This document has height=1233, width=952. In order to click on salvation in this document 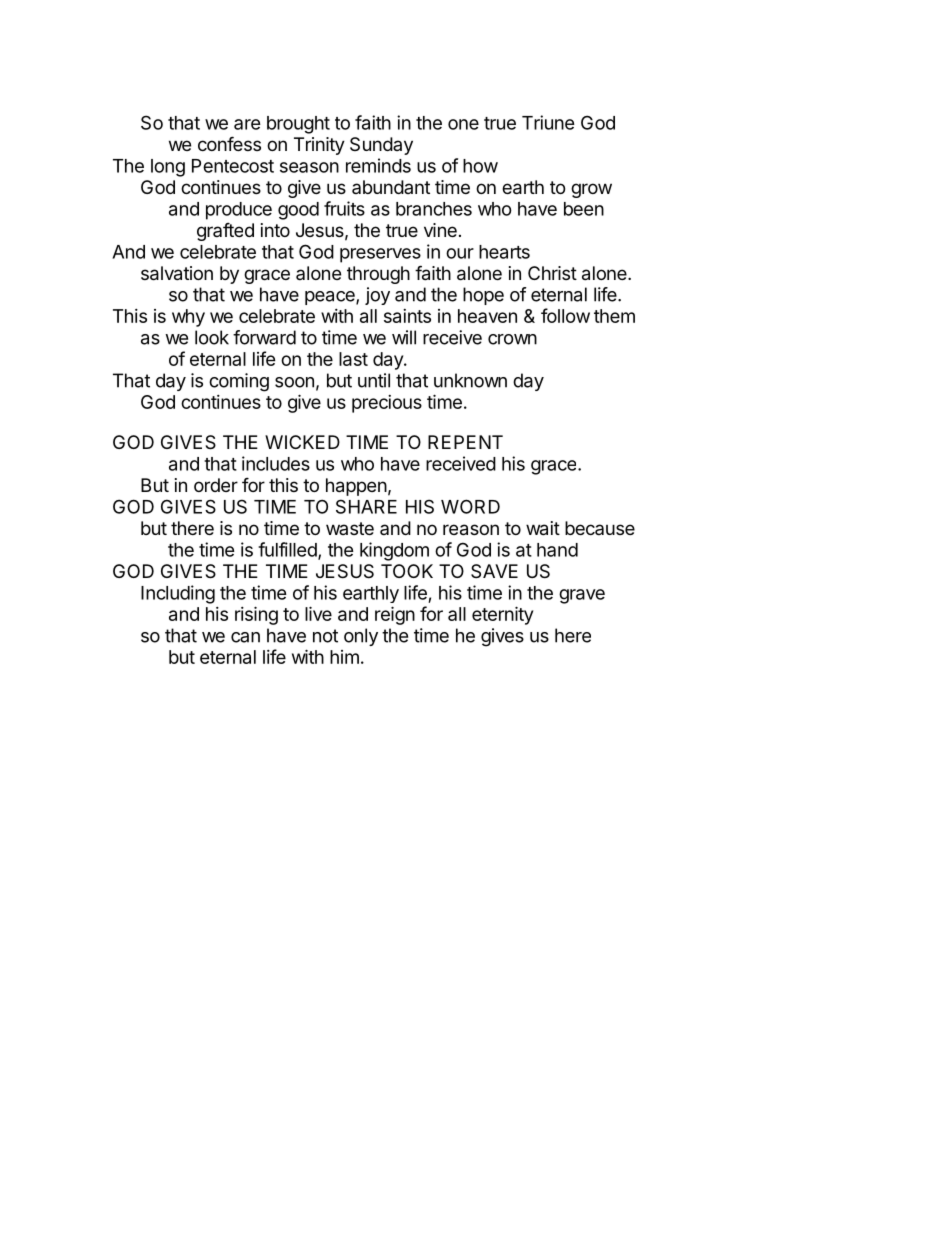, I will do `click(177, 273)`.
